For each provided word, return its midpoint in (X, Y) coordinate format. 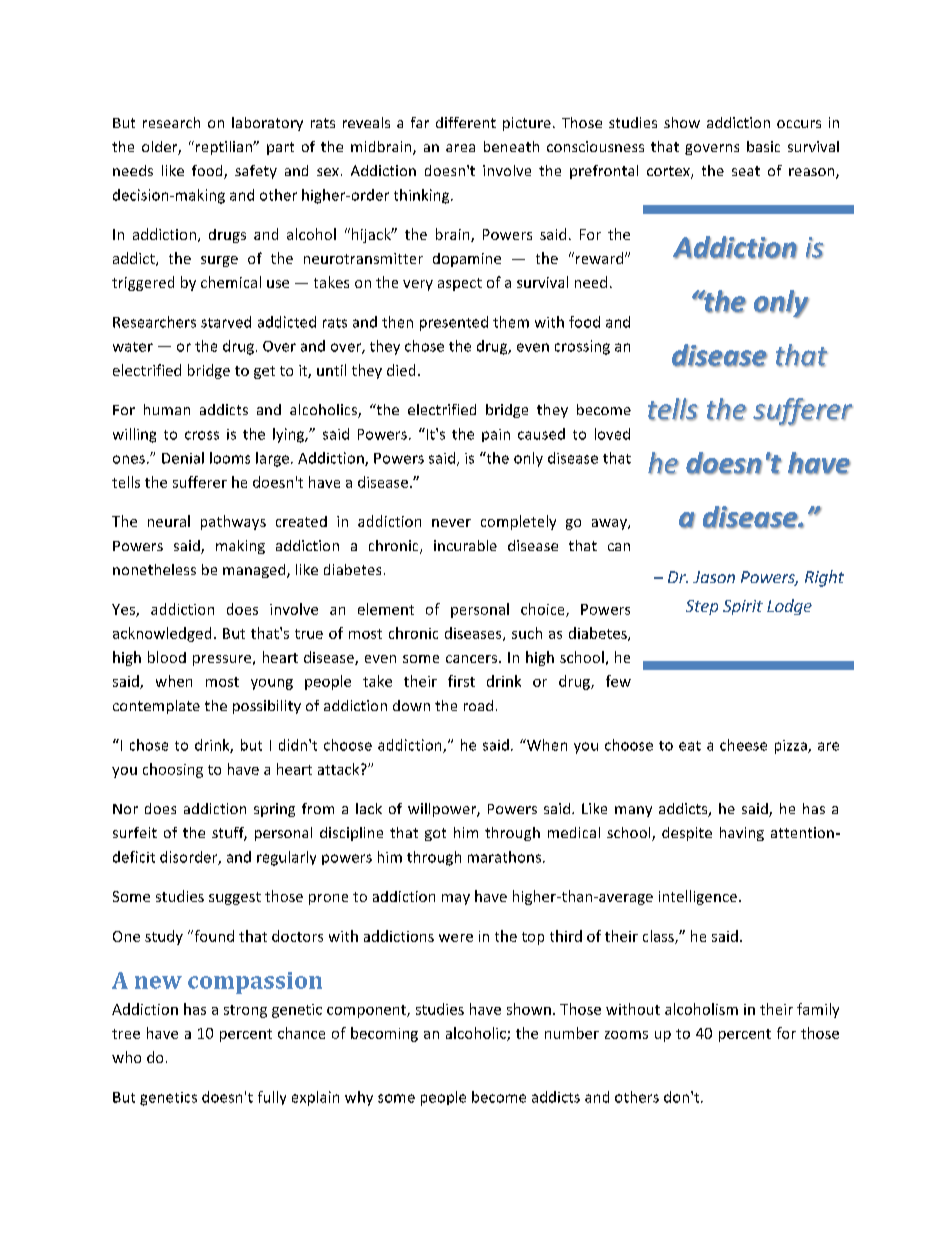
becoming (384, 1034)
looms (230, 458)
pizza (792, 747)
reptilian (225, 148)
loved (612, 434)
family (818, 1010)
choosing (173, 770)
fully (272, 1098)
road (478, 705)
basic (763, 146)
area (460, 148)
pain (496, 435)
